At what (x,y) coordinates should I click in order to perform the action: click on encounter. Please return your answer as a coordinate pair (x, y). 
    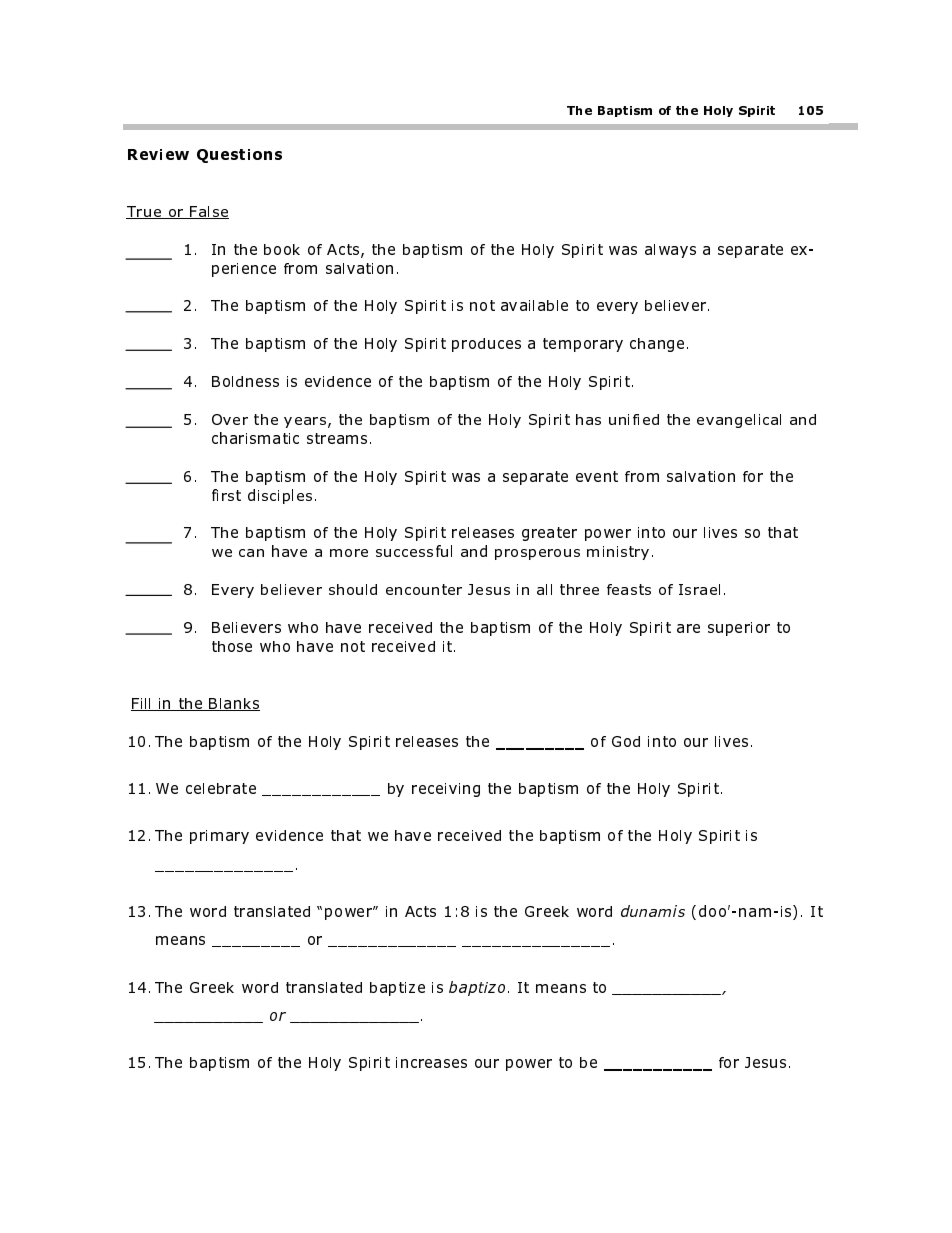
    Looking at the image, I should click on (424, 589).
